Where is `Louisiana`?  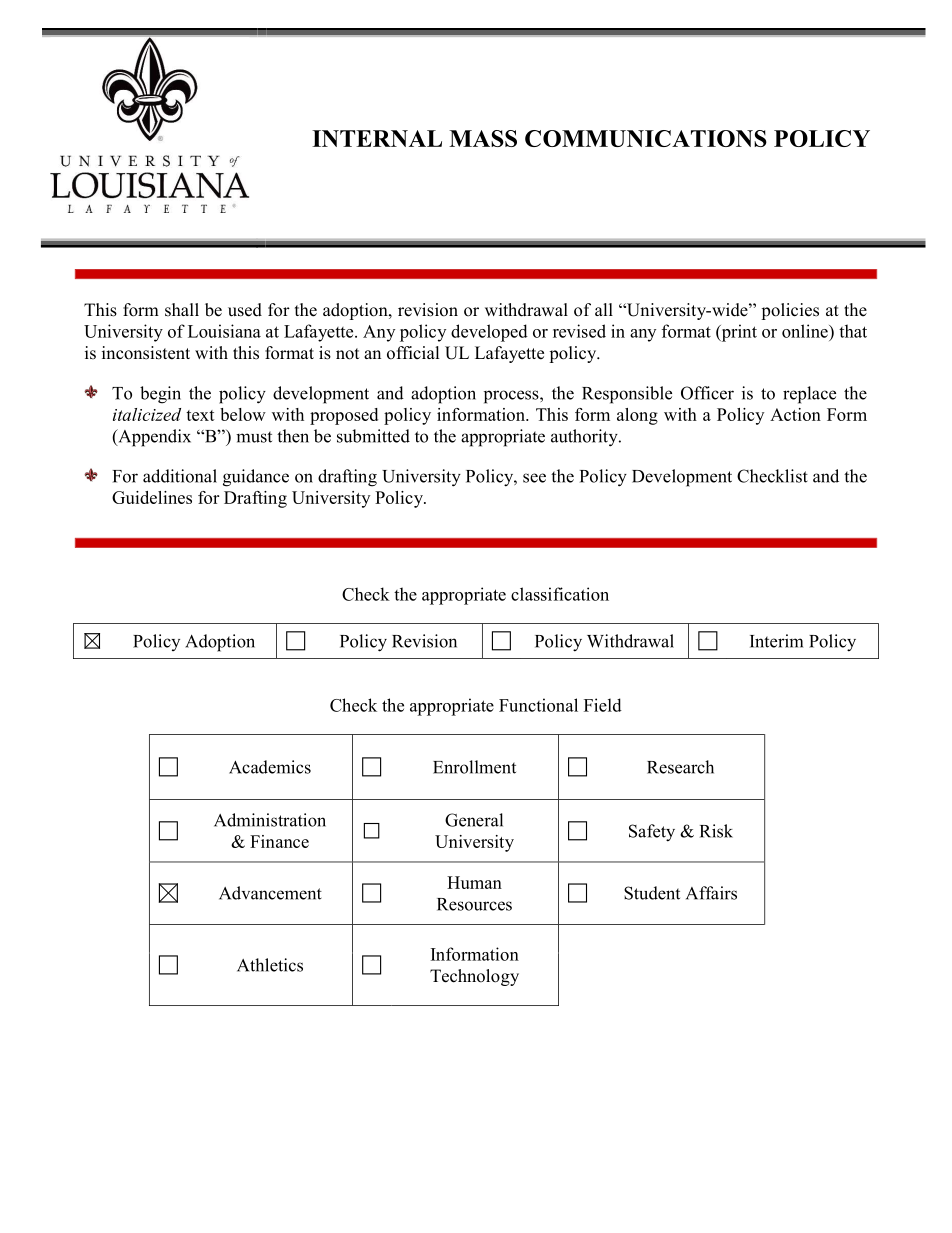 Louisiana is located at coordinates (224, 331).
